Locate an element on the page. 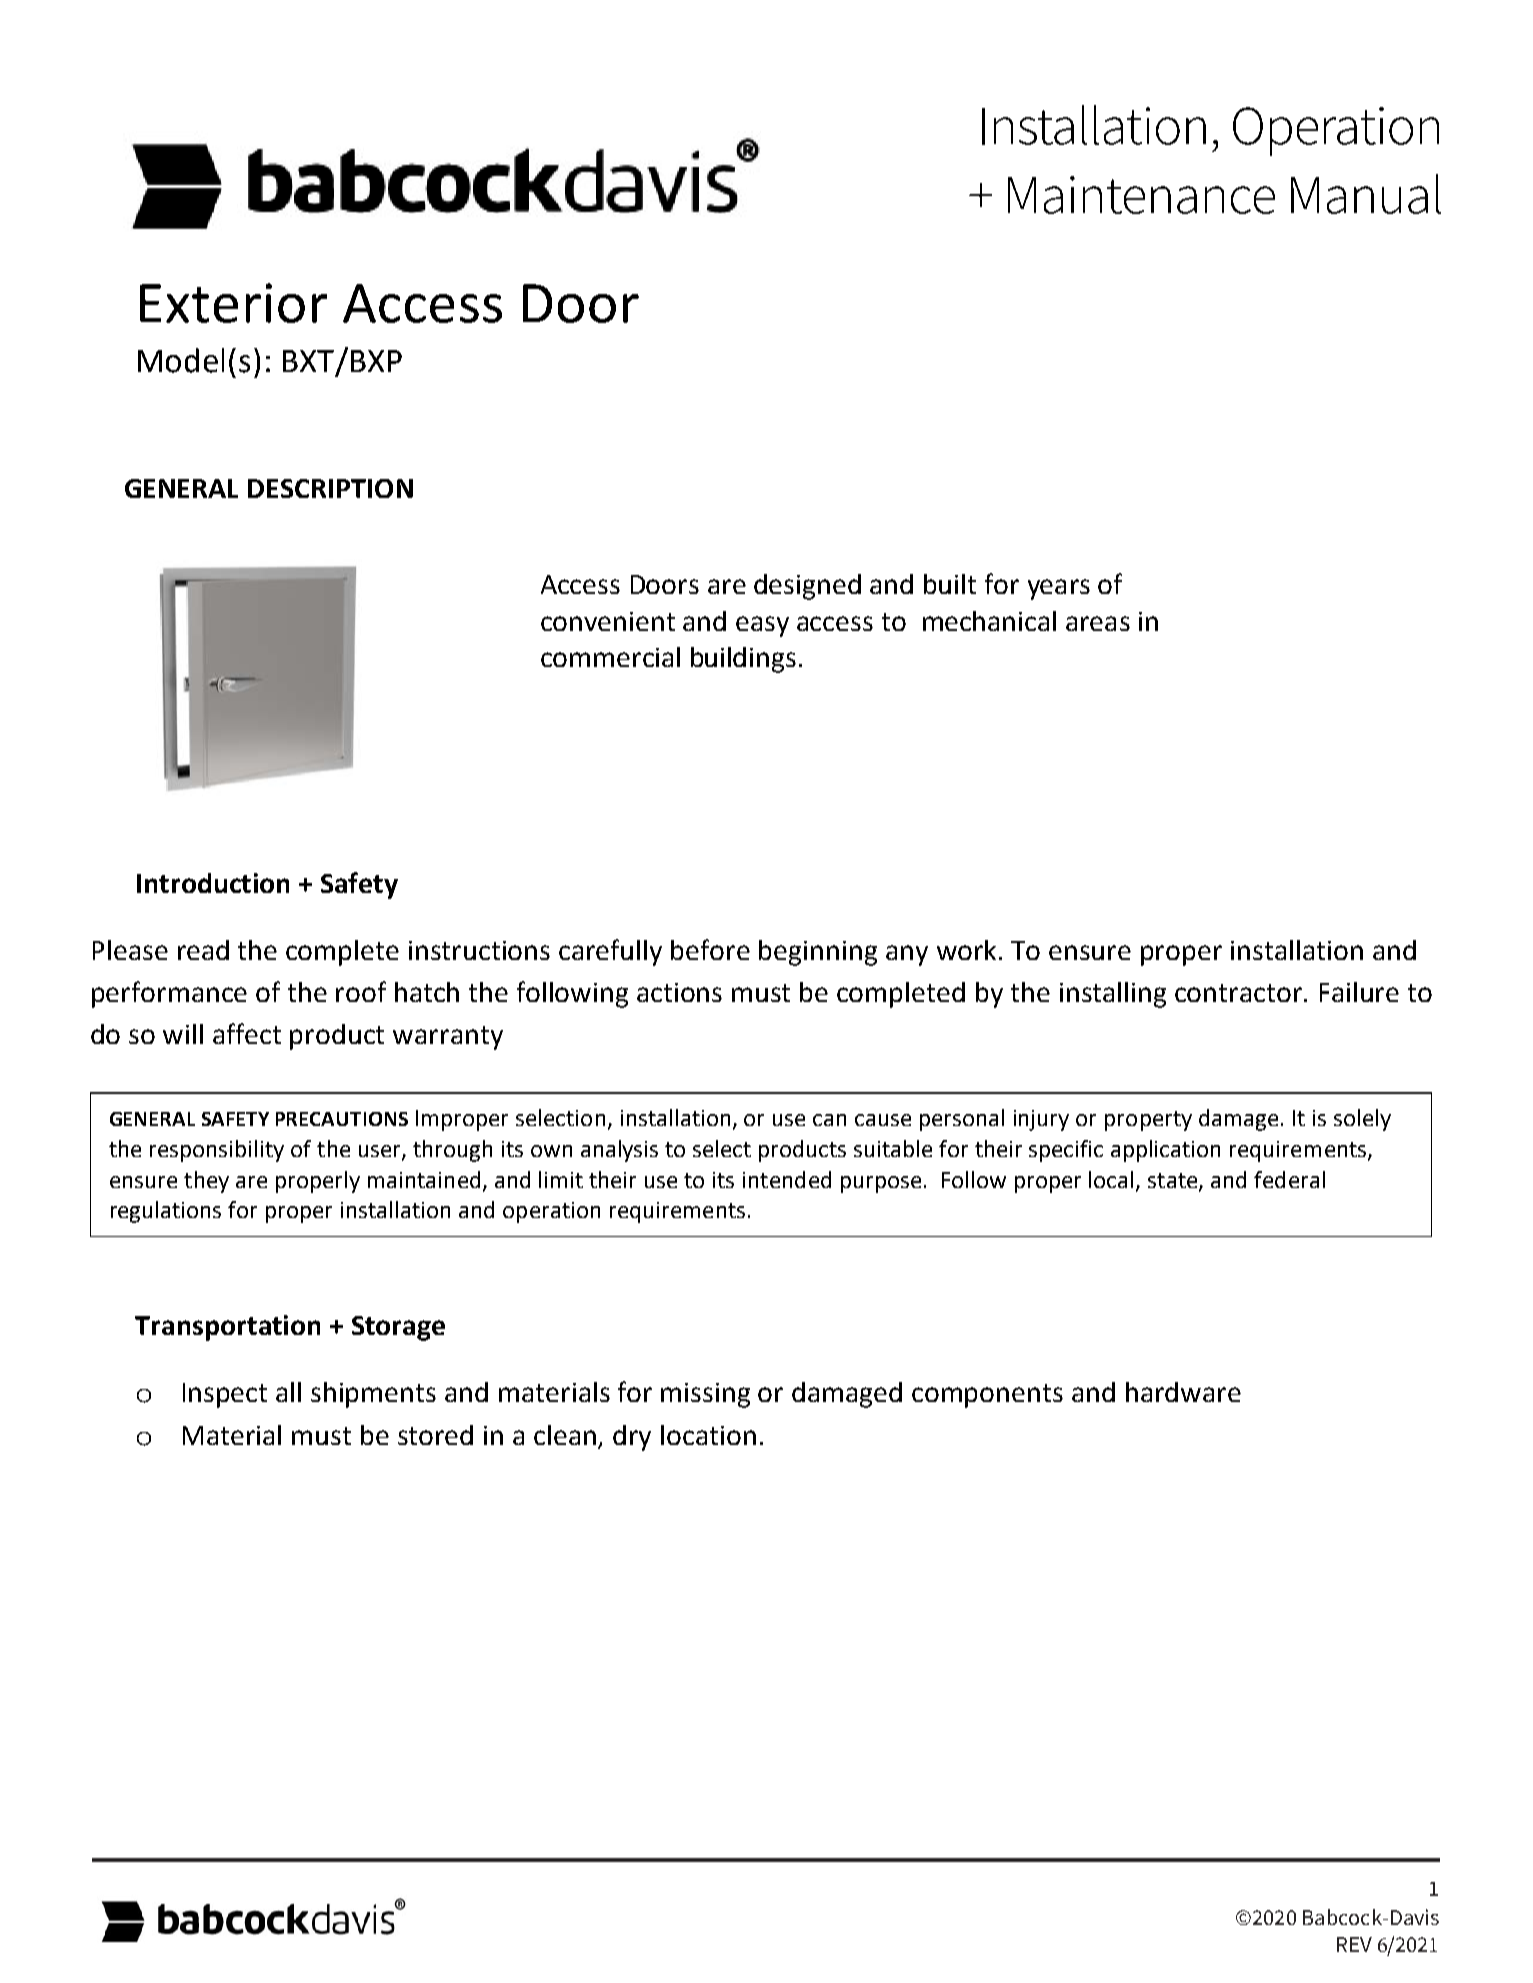 This page has width=1533, height=1983. Exterior is located at coordinates (233, 303).
